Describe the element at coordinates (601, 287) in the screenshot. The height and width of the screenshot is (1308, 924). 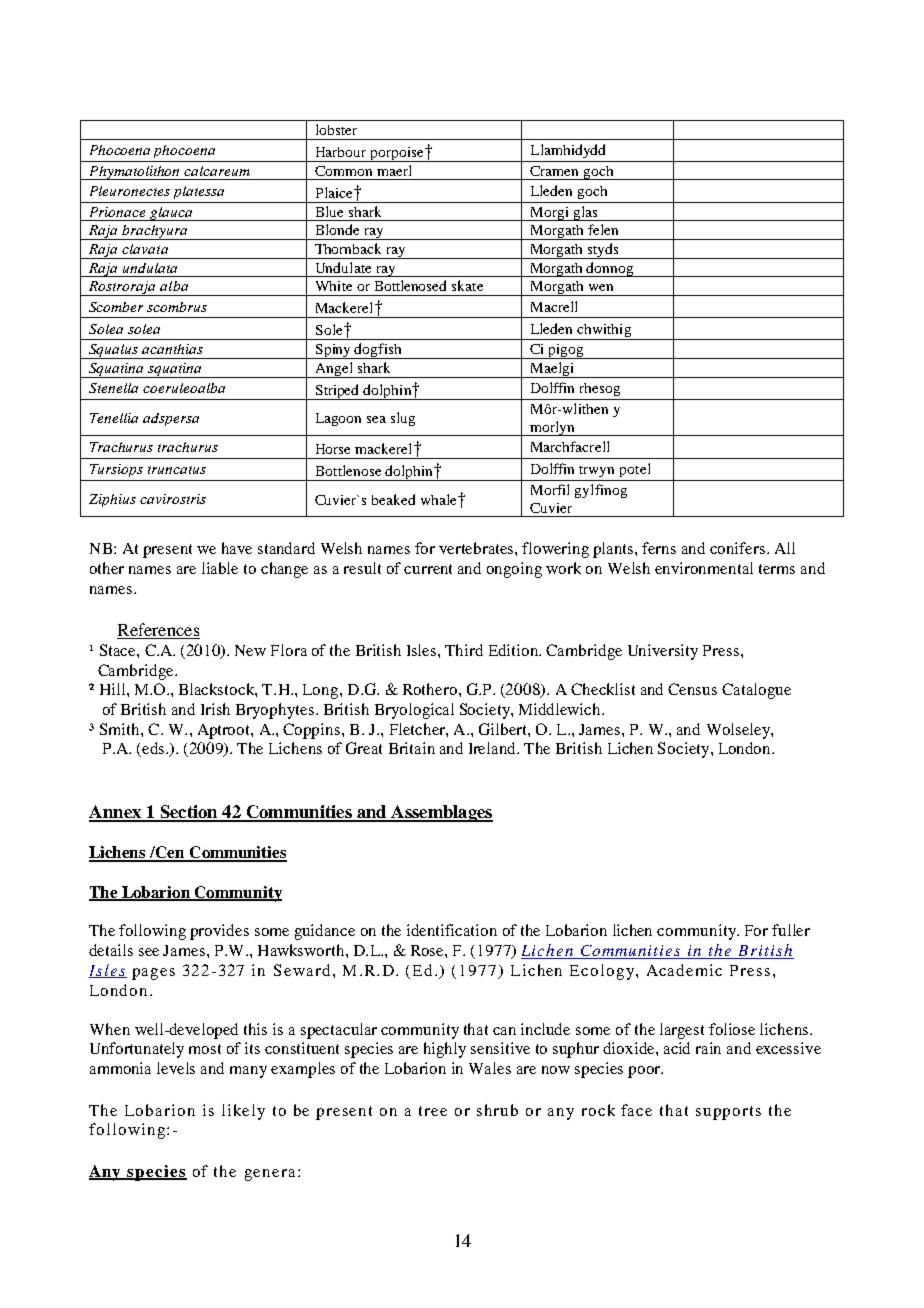
I see `wen` at that location.
